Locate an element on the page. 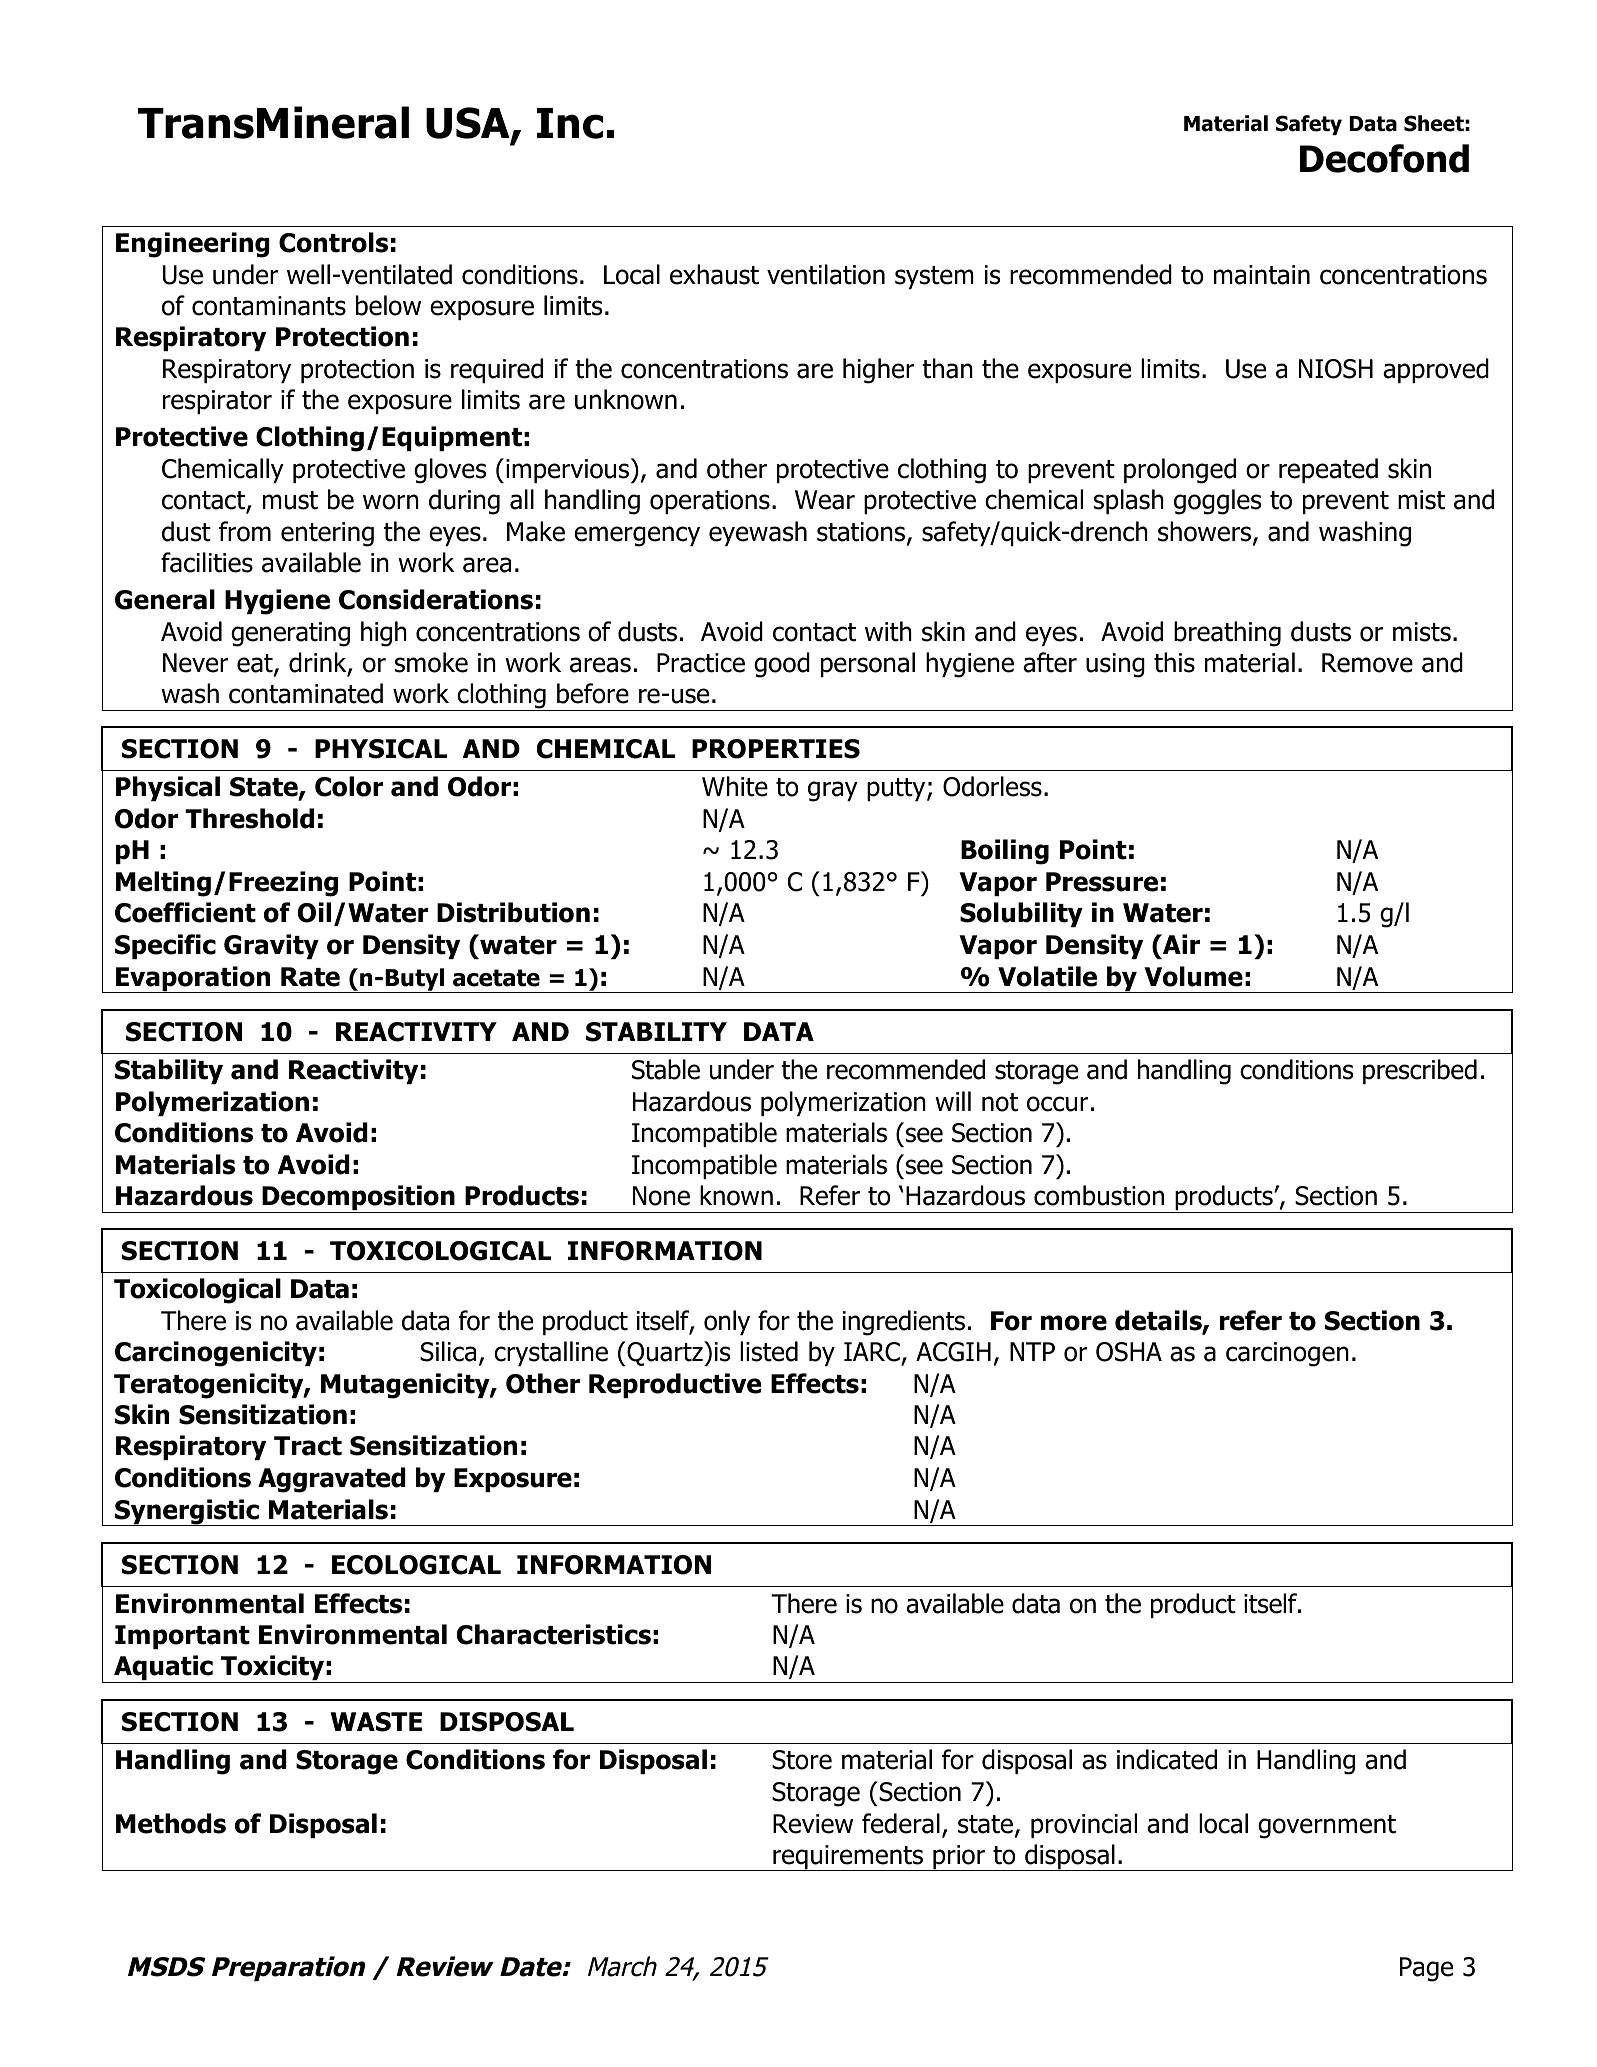 This page has height=2067, width=1597. Stable is located at coordinates (666, 1069).
